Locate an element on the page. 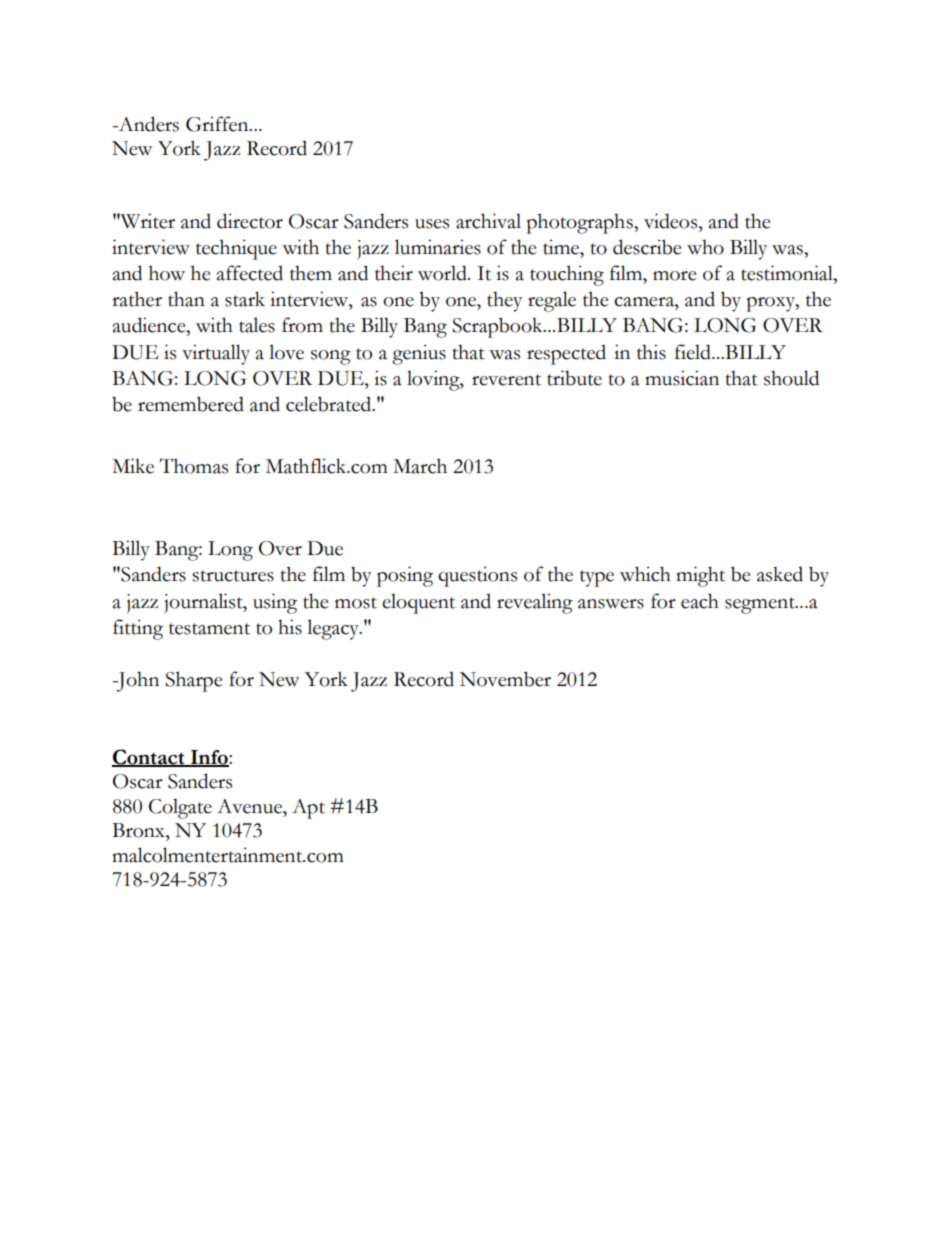 This document has height=1233, width=952. musician is located at coordinates (682, 378).
